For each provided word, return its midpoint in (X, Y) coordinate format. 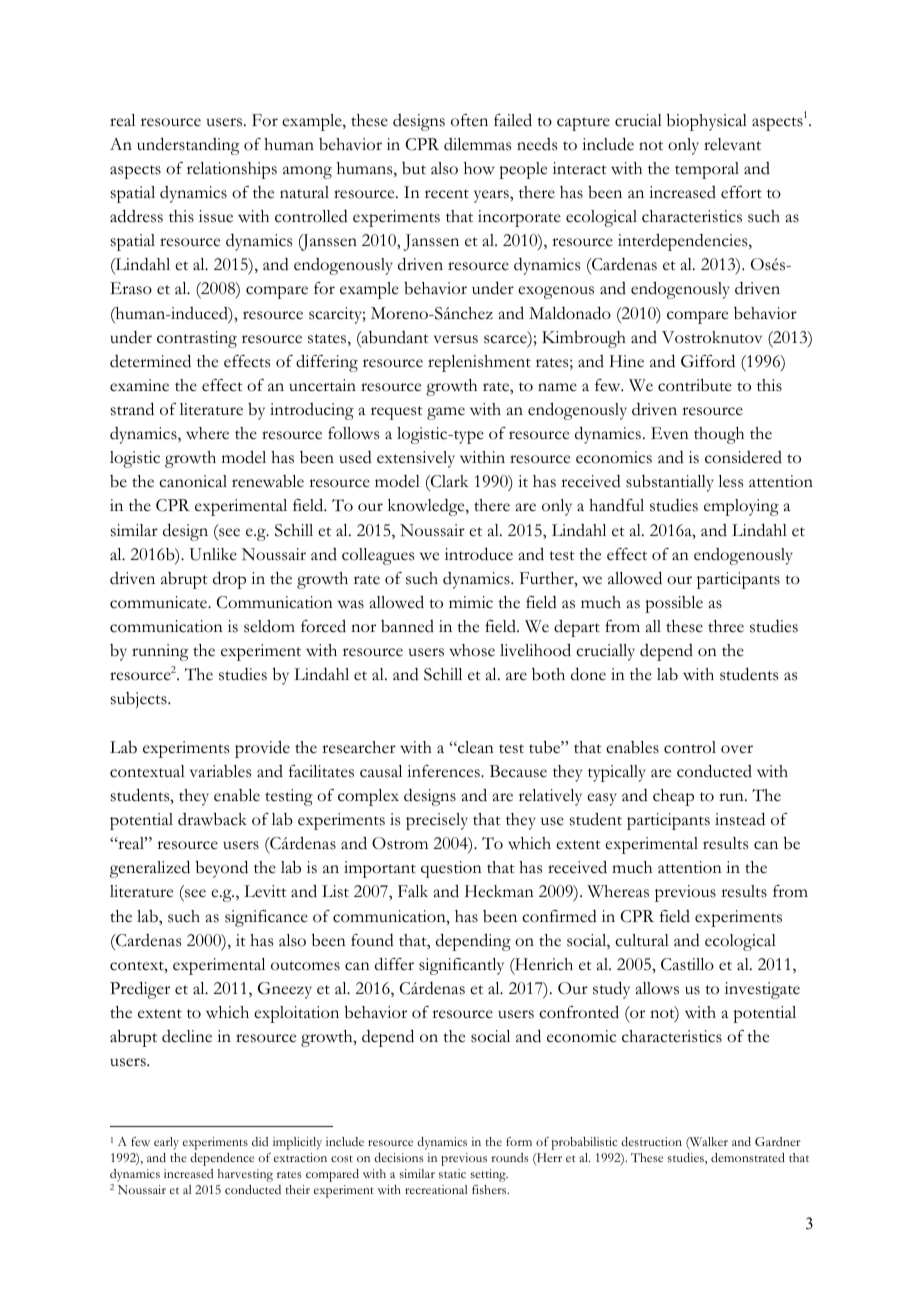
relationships (232, 170)
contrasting (197, 339)
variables (220, 771)
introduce (479, 554)
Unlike (213, 554)
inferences (444, 771)
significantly (461, 966)
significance (266, 918)
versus (456, 339)
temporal (707, 170)
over (737, 749)
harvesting (245, 1175)
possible (674, 604)
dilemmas (477, 144)
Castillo (687, 964)
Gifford (708, 361)
